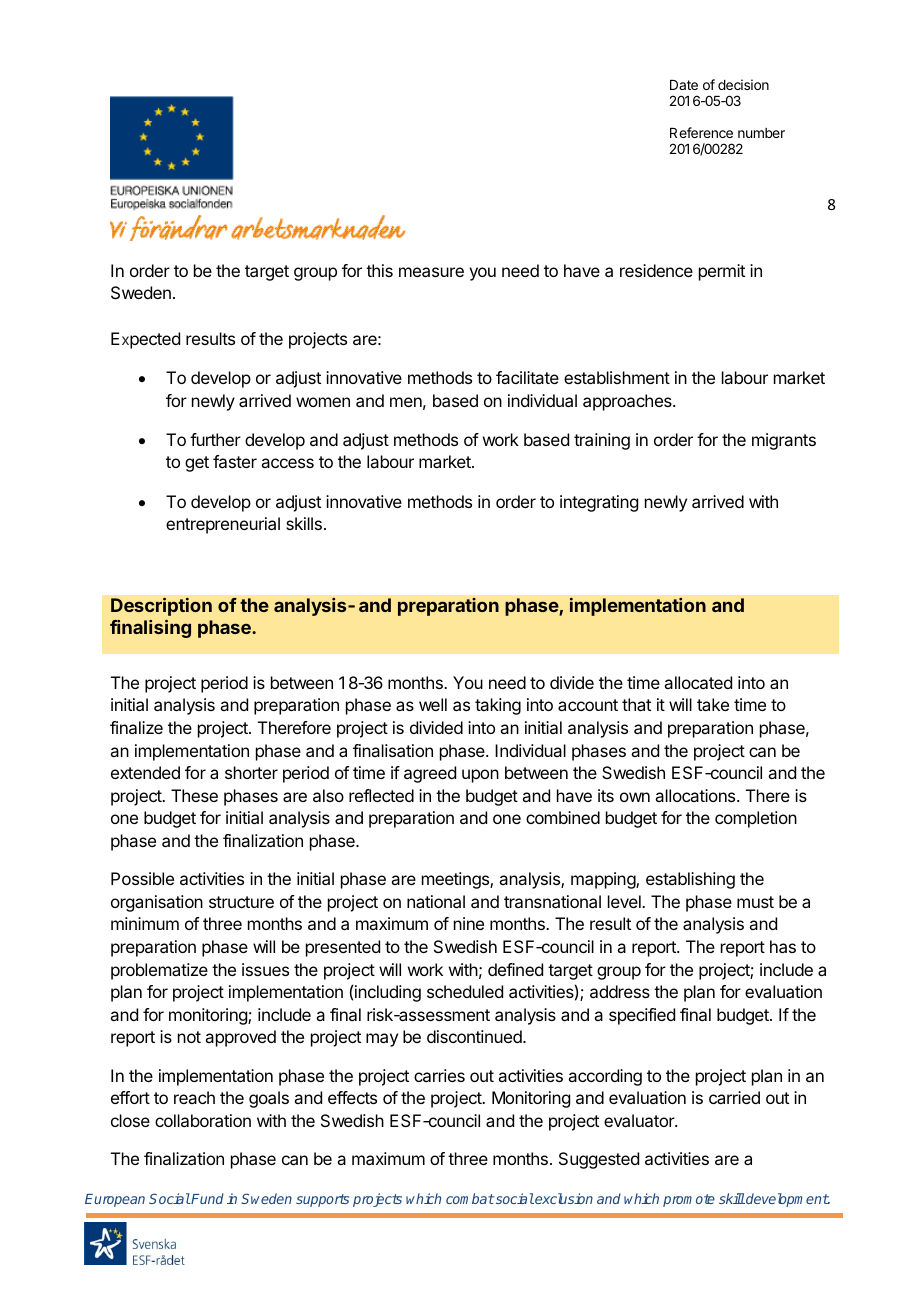 This document has height=1308, width=924. What do you see at coordinates (207, 1198) in the document?
I see `Fund` at bounding box center [207, 1198].
